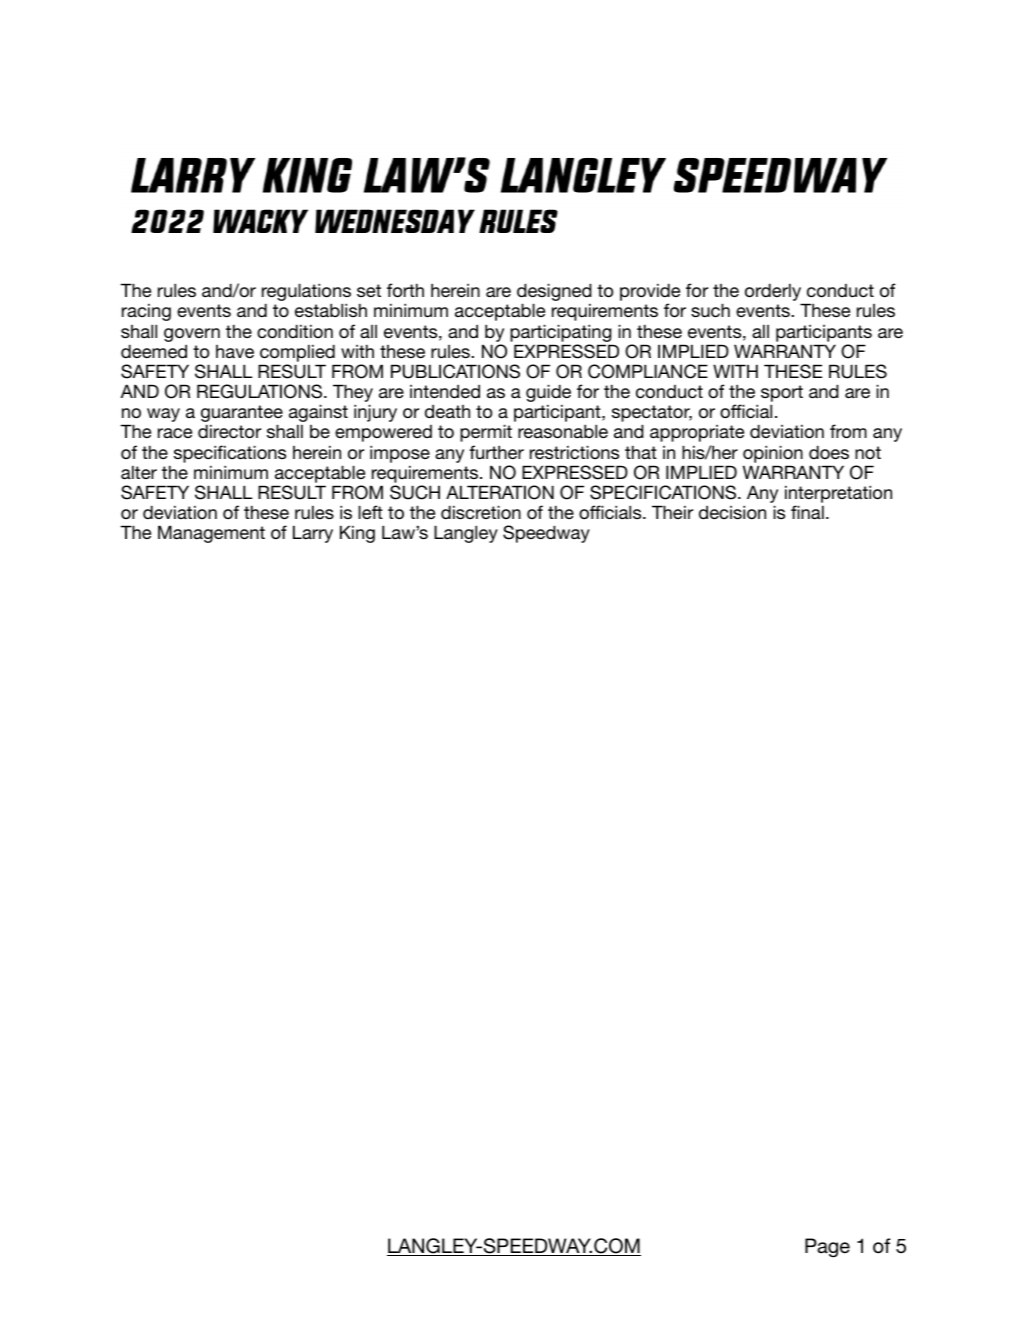  Describe the element at coordinates (211, 534) in the image. I see `Management` at that location.
